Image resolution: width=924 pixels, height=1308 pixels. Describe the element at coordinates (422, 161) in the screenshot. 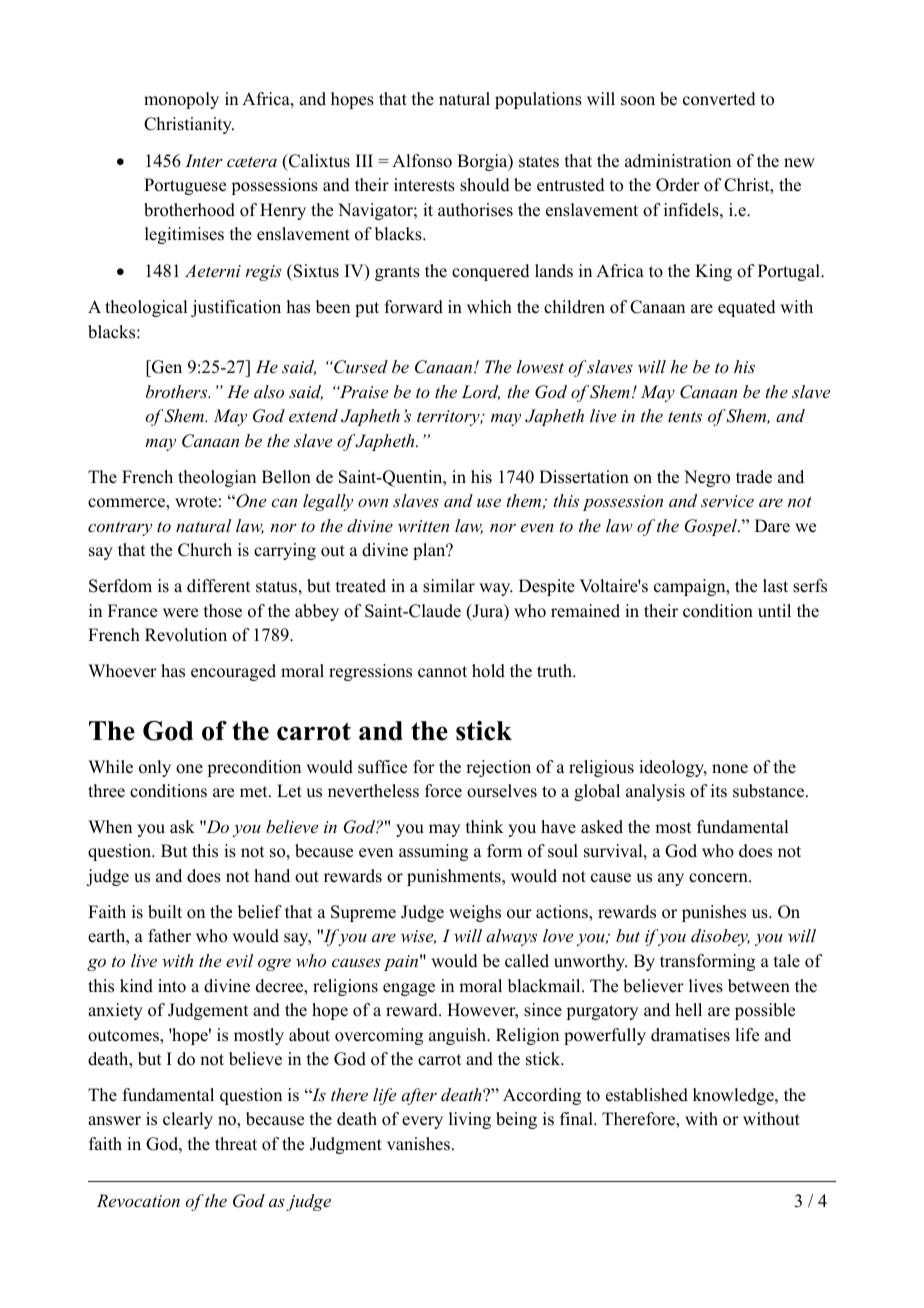

I see `Alfonso` at that location.
